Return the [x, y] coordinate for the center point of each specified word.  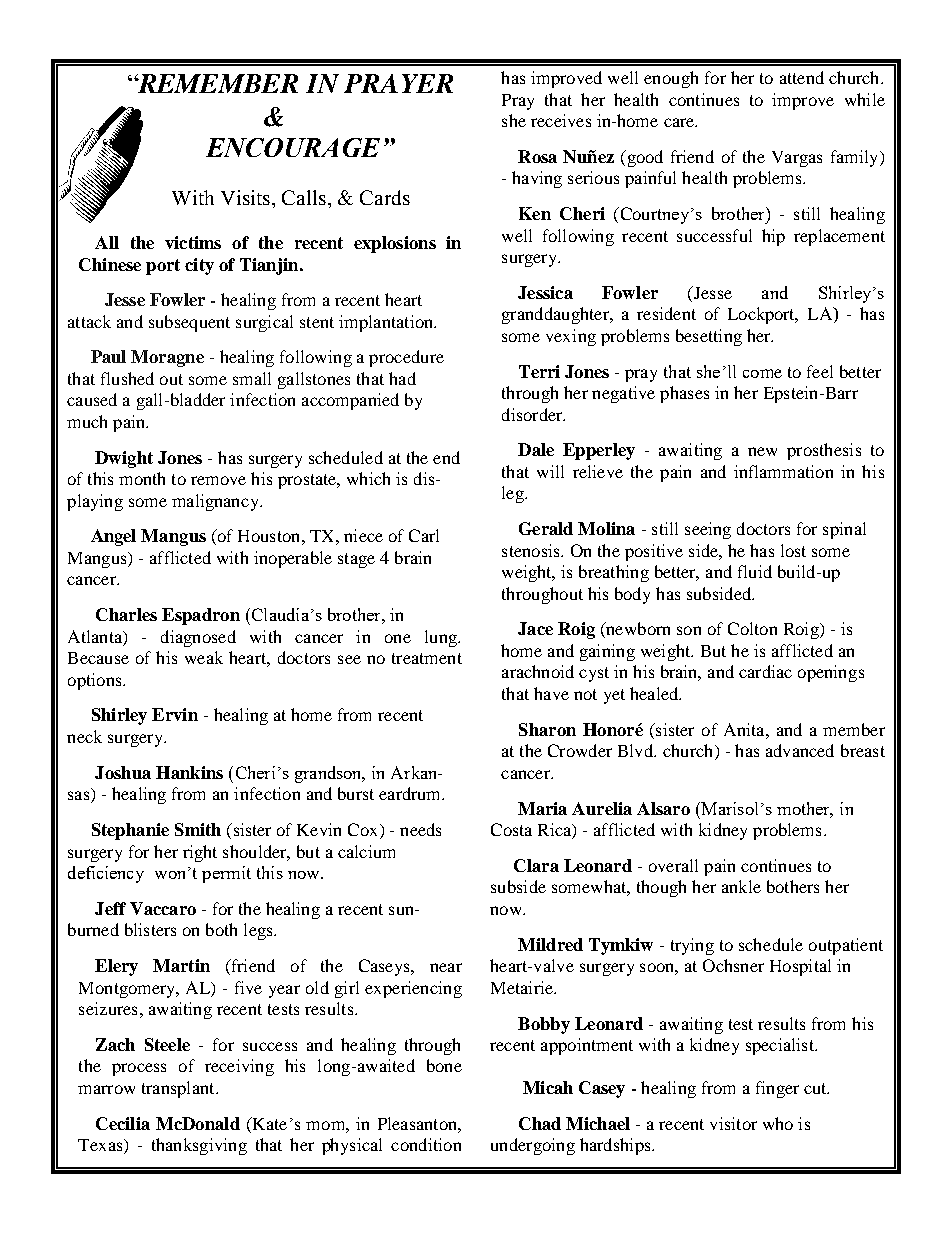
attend [802, 77]
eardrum [411, 793]
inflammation [783, 471]
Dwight [124, 459]
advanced [800, 750]
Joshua [123, 772]
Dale [536, 449]
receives [561, 120]
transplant [179, 1089]
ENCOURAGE [293, 147]
